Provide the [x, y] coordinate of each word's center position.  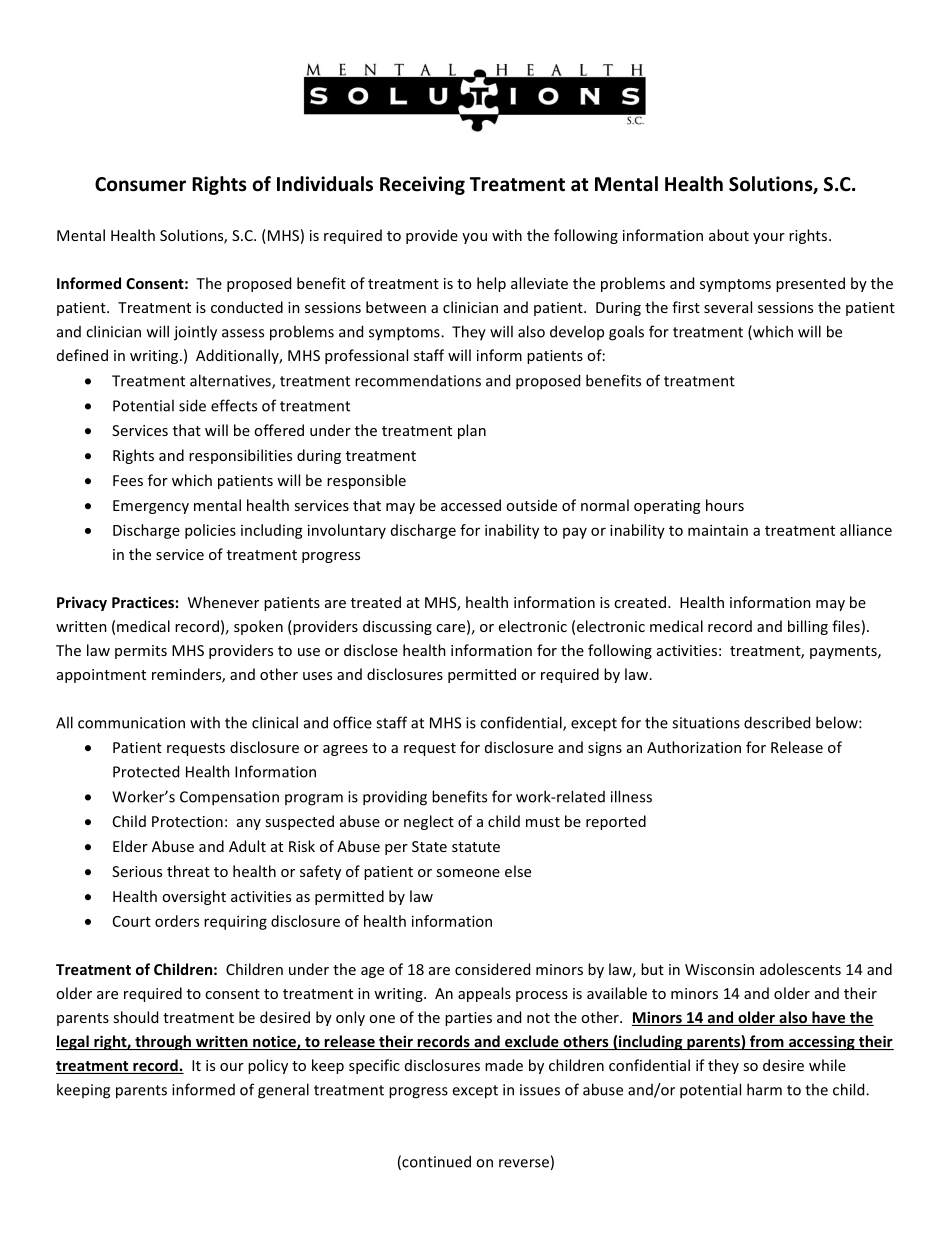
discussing [397, 627]
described [777, 722]
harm [764, 1089]
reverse [524, 1163]
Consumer [140, 184]
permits [141, 652]
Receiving [422, 185]
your [769, 238]
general [283, 1091]
